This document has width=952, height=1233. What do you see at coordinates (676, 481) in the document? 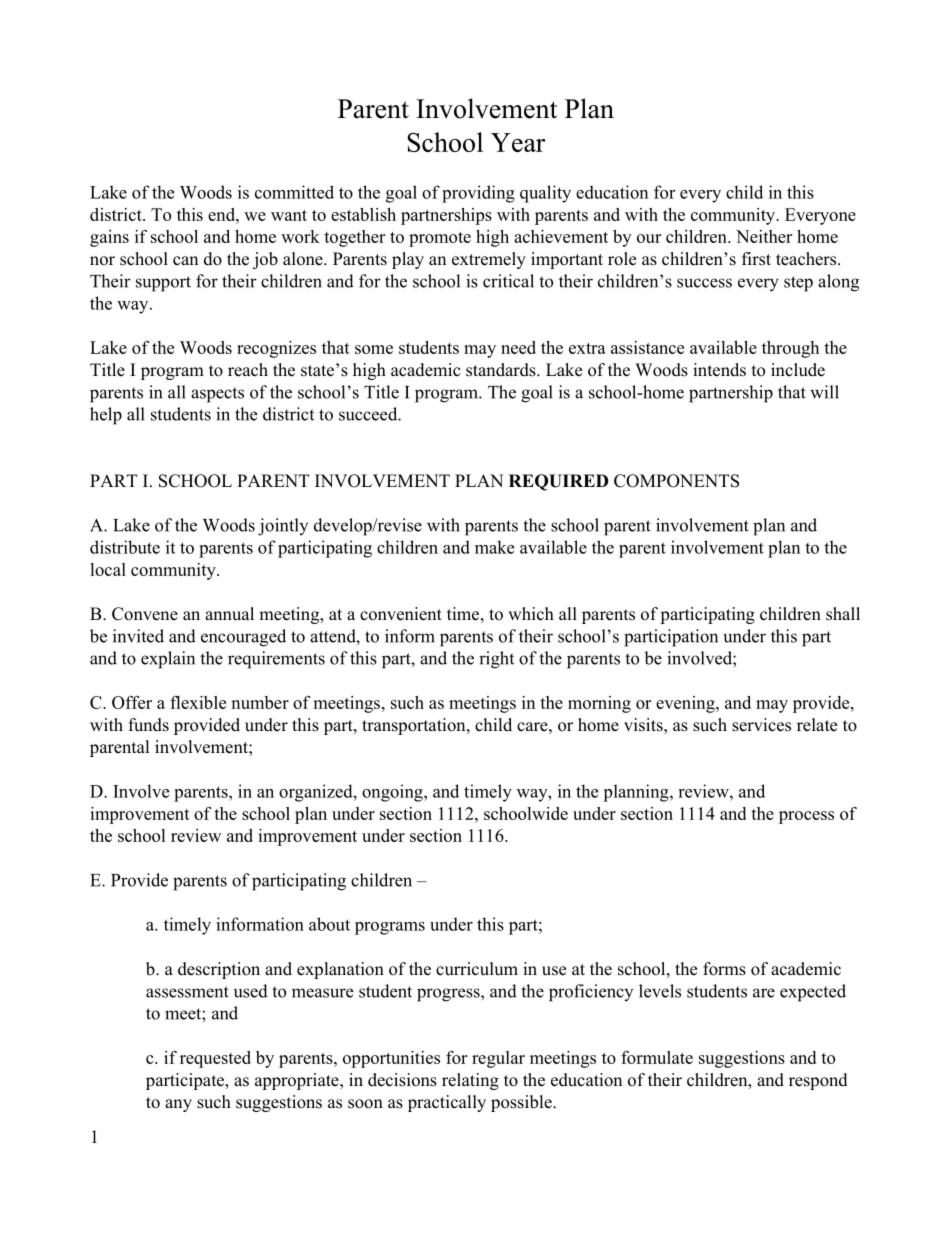
I see `COMPONENTS` at bounding box center [676, 481].
